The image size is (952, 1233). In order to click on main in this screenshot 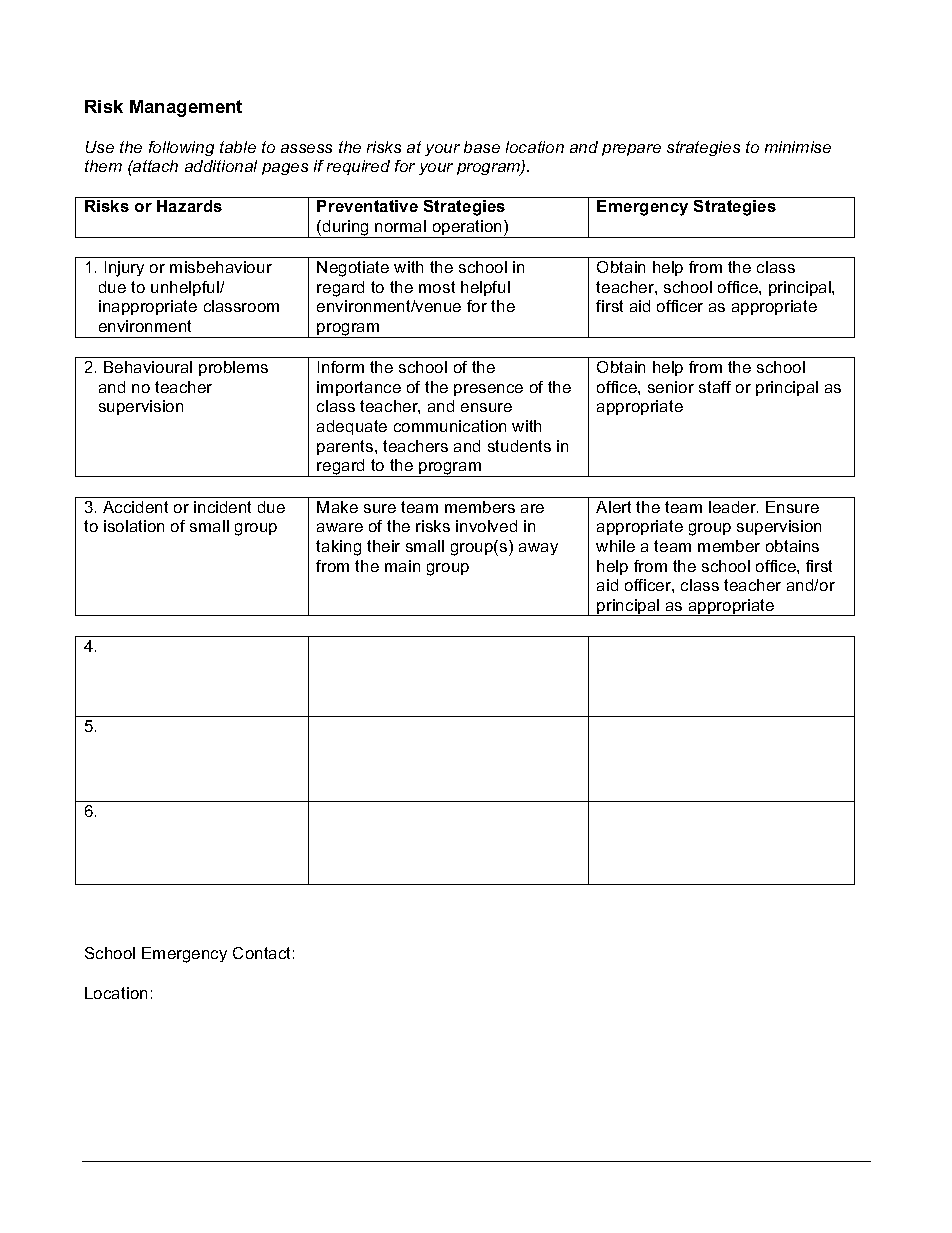, I will do `click(402, 566)`.
